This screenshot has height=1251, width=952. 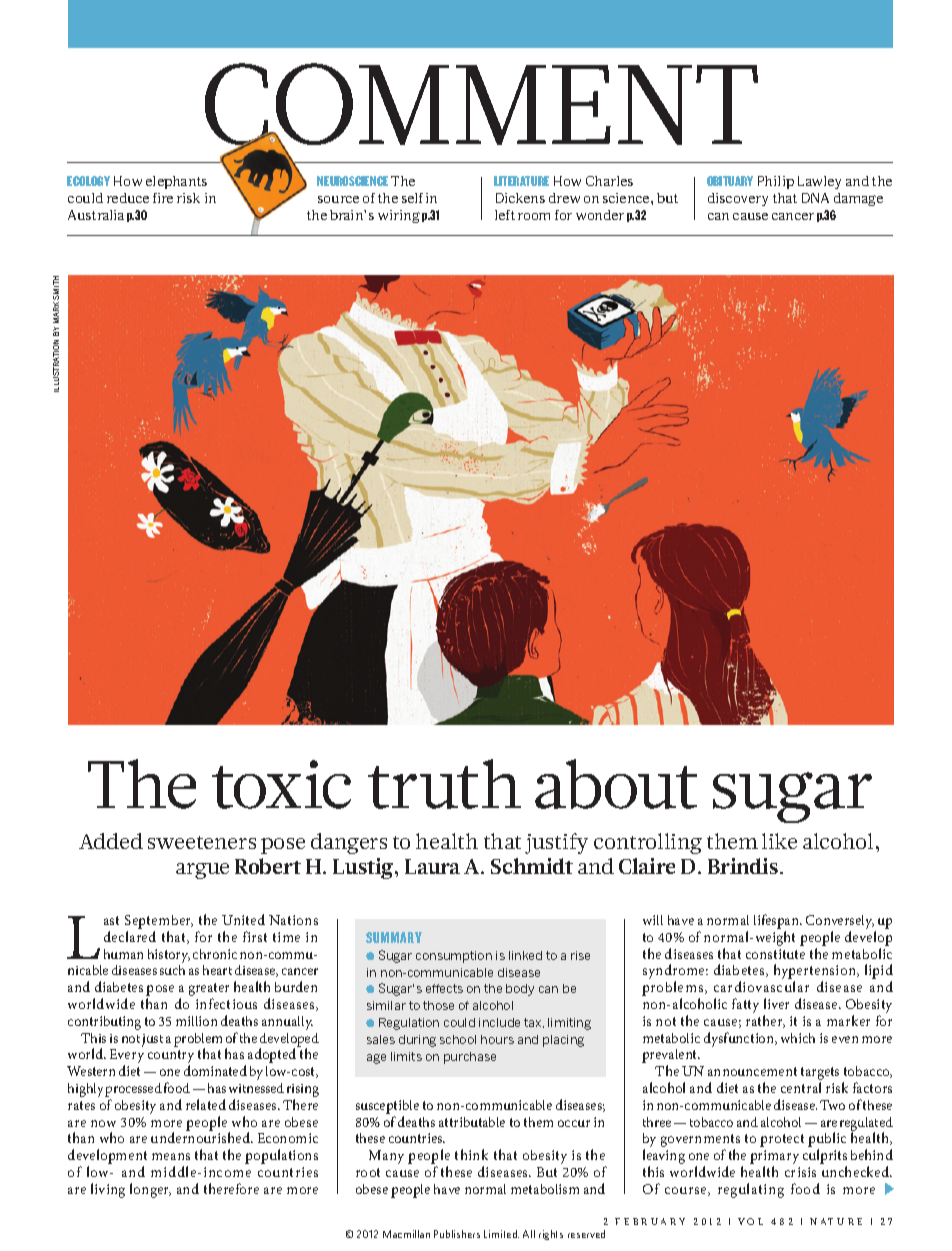 I want to click on consumption, so click(x=454, y=957).
